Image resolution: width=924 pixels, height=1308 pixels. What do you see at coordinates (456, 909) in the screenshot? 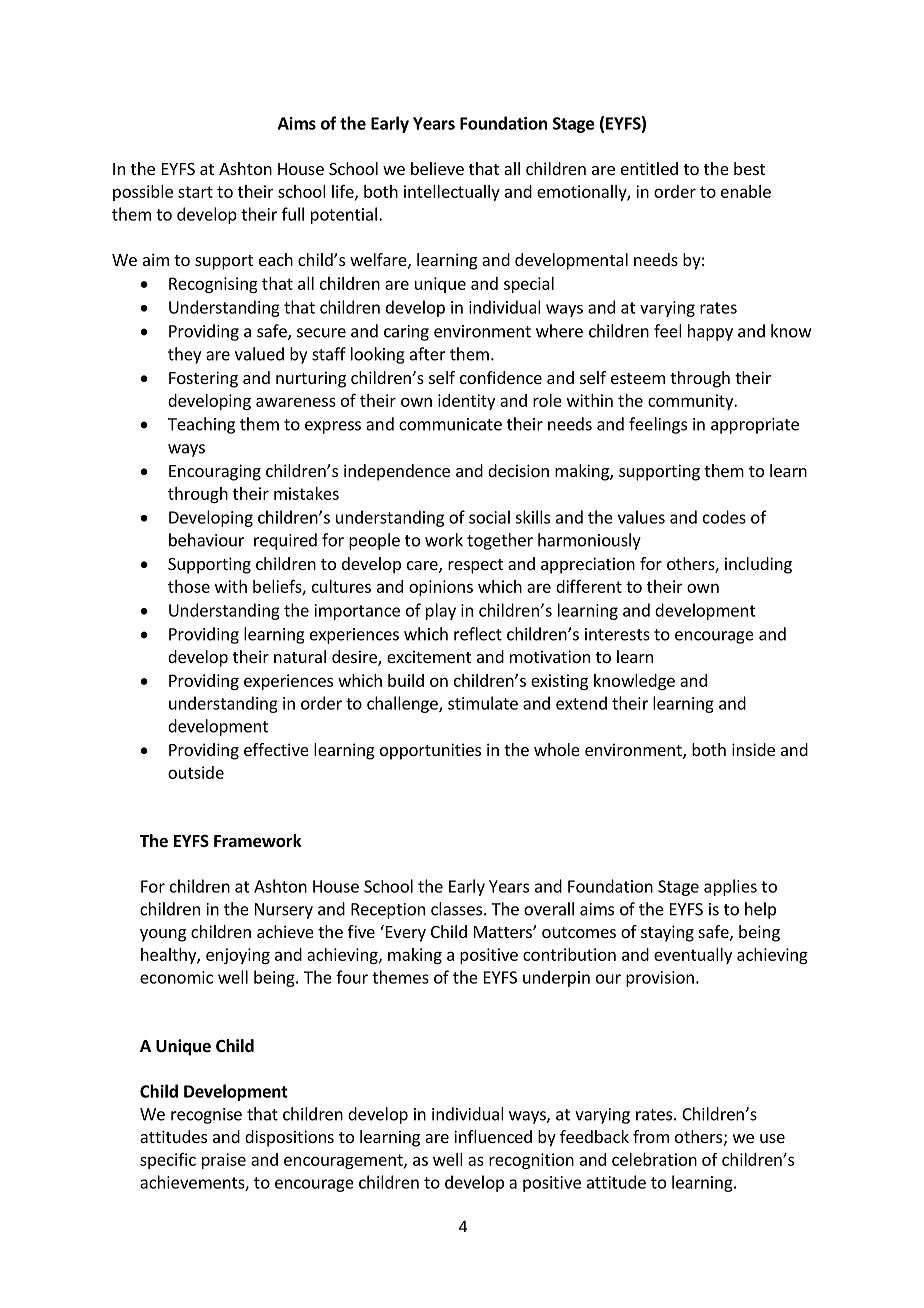
I see `classes` at bounding box center [456, 909].
